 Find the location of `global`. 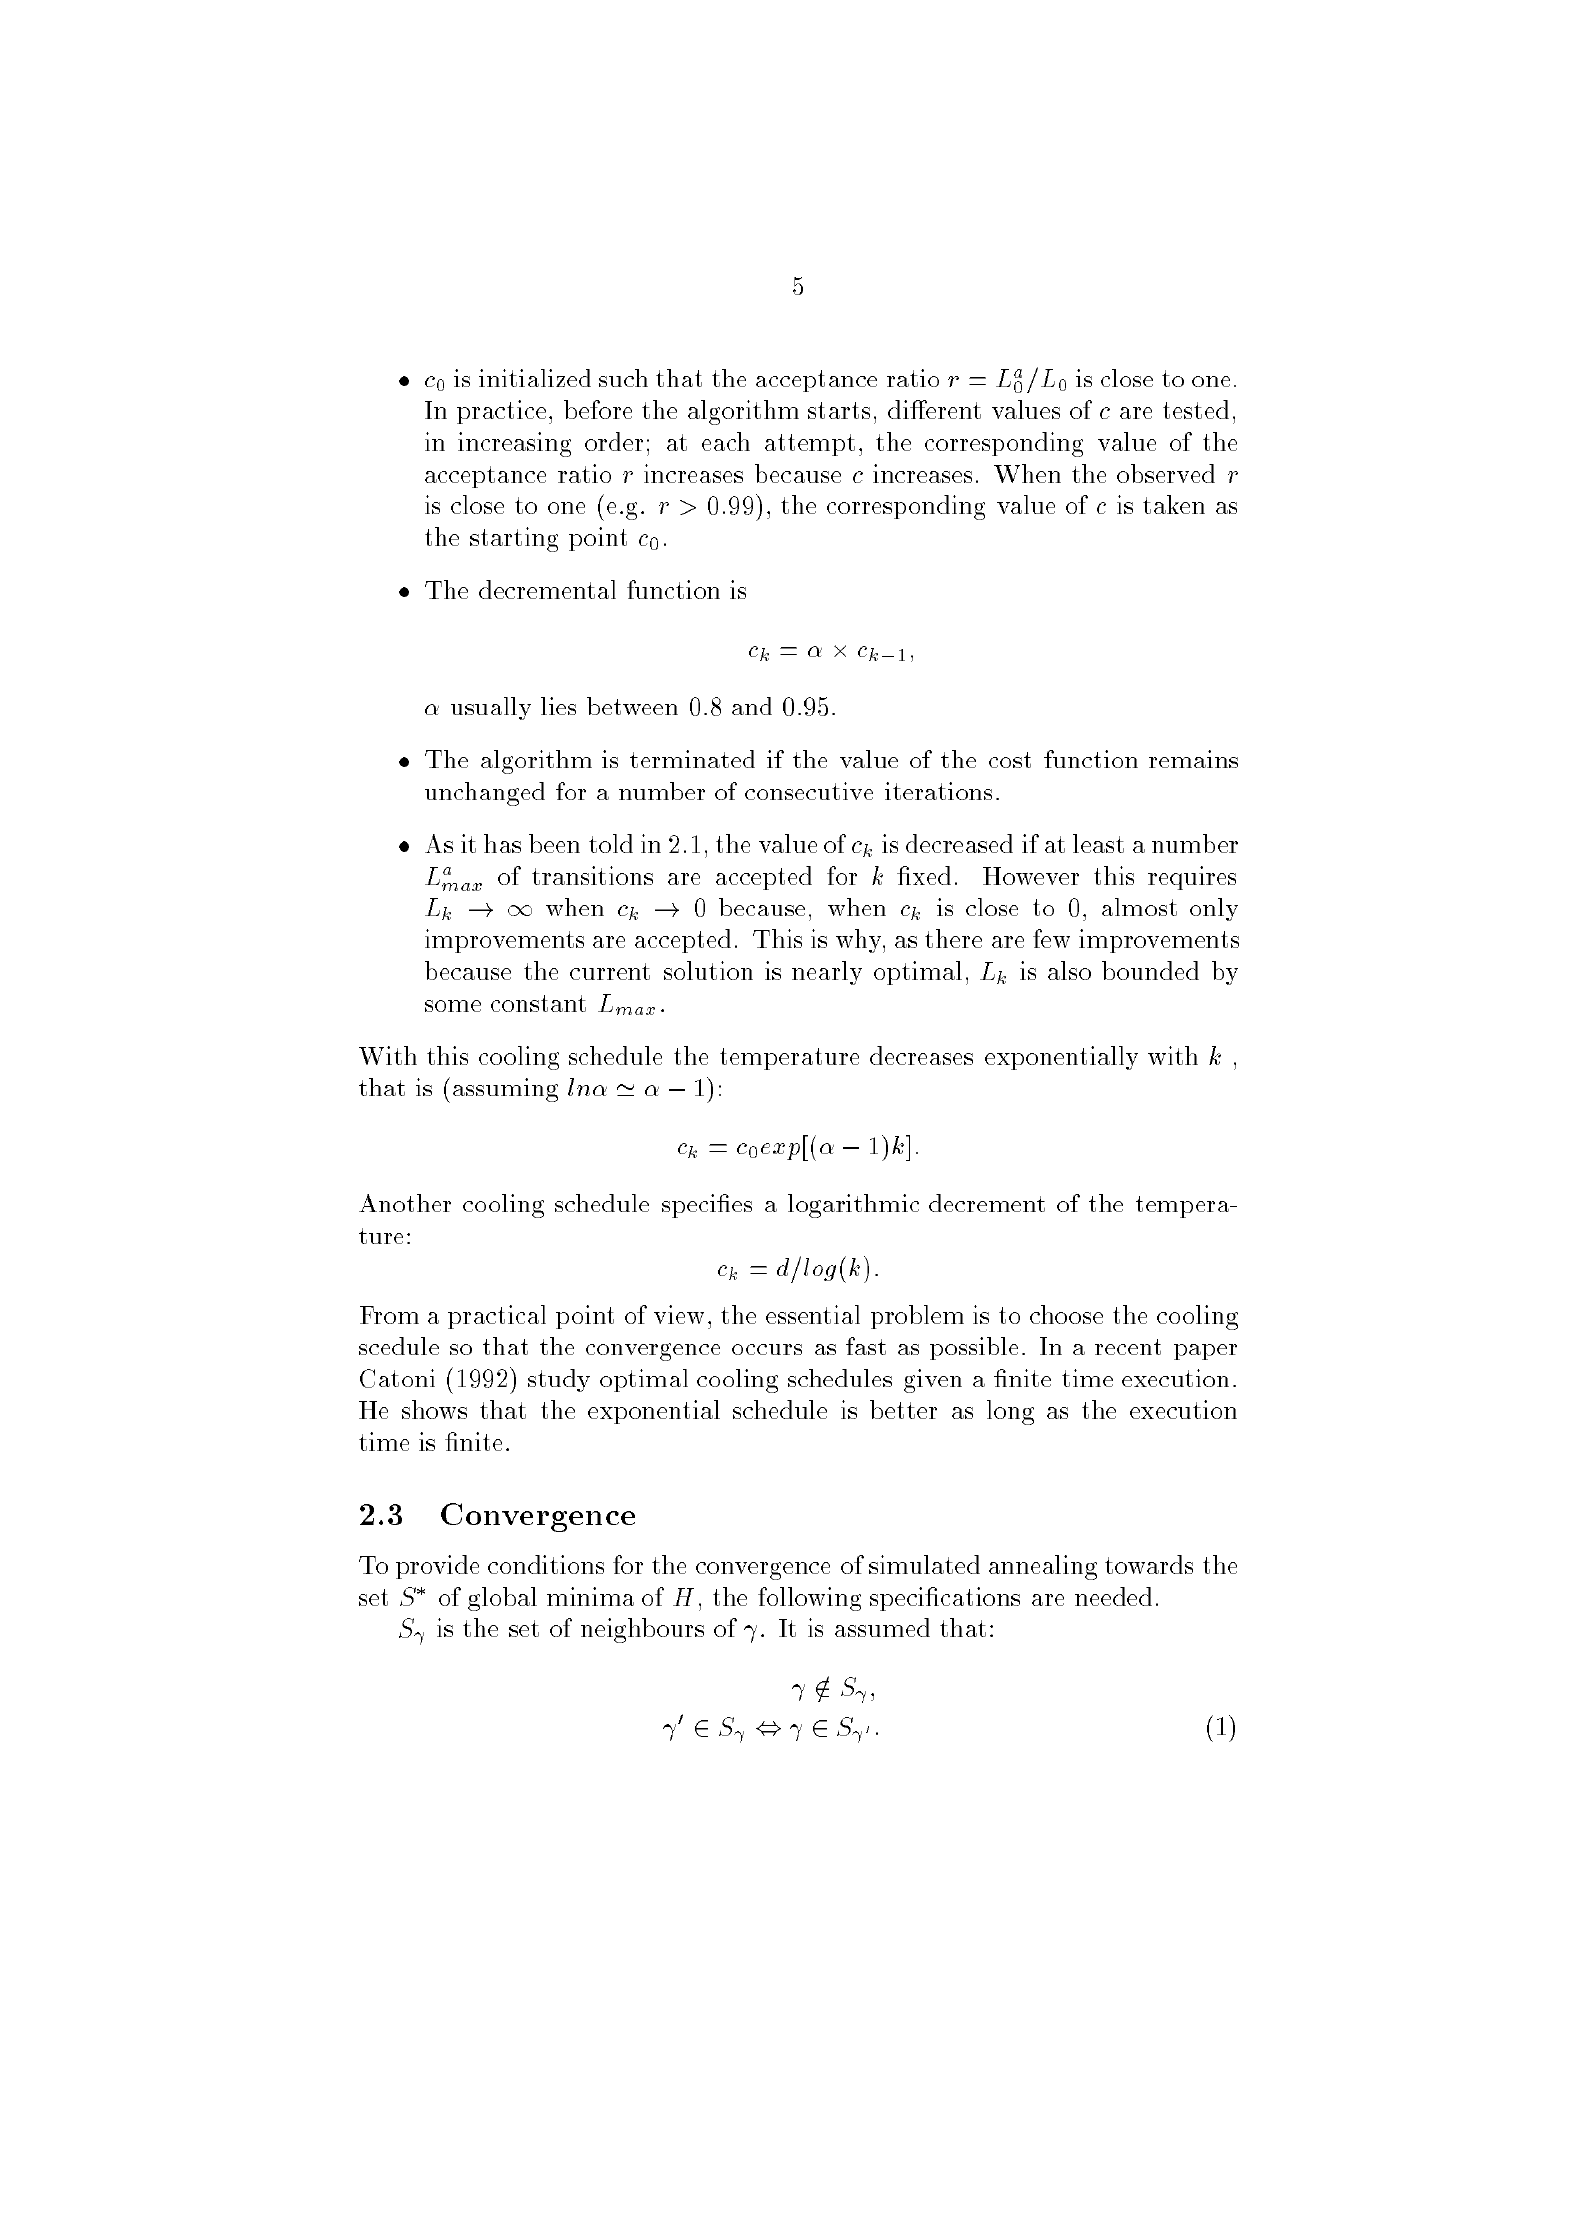

global is located at coordinates (502, 1599).
